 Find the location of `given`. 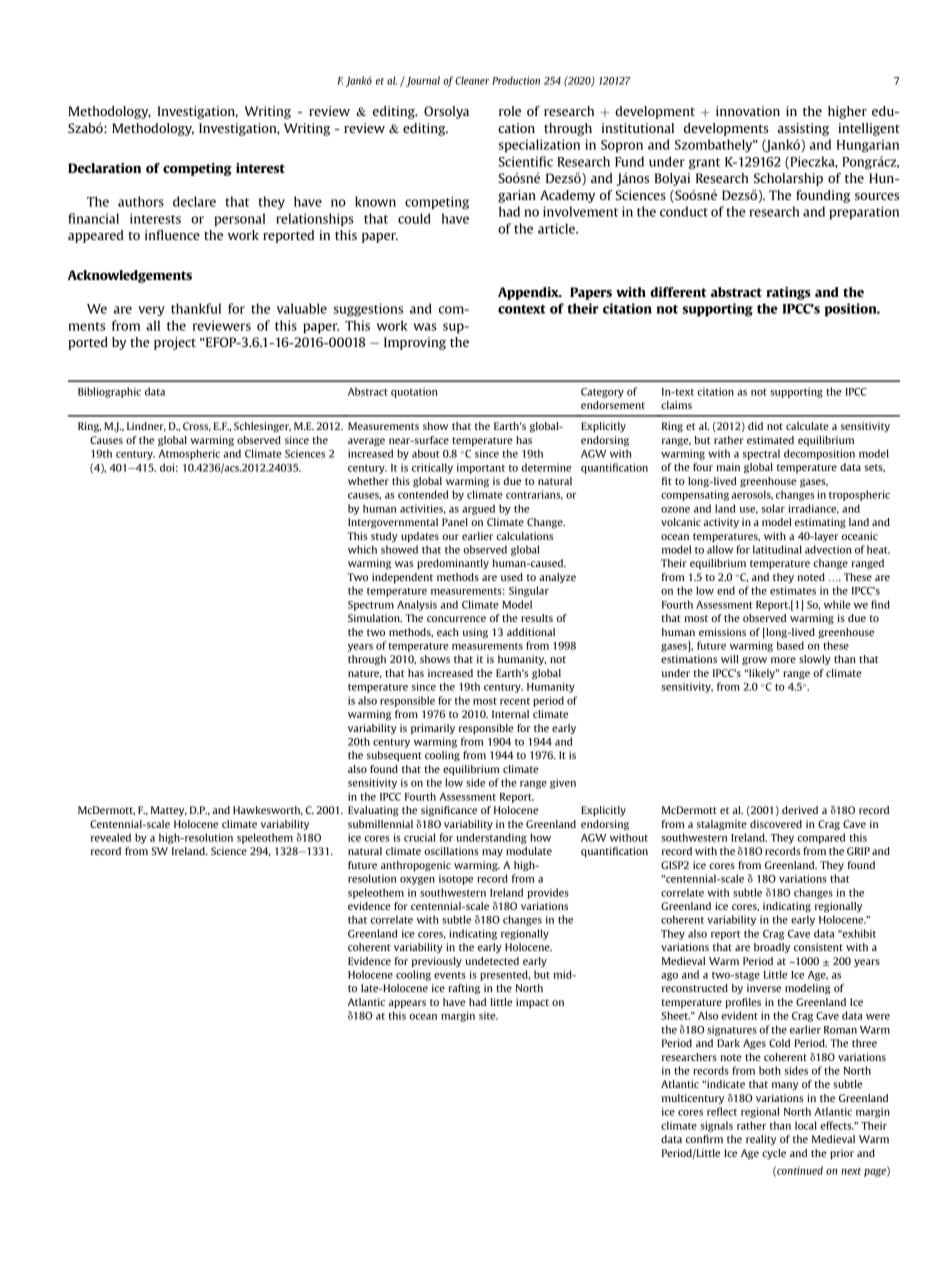

given is located at coordinates (563, 783).
